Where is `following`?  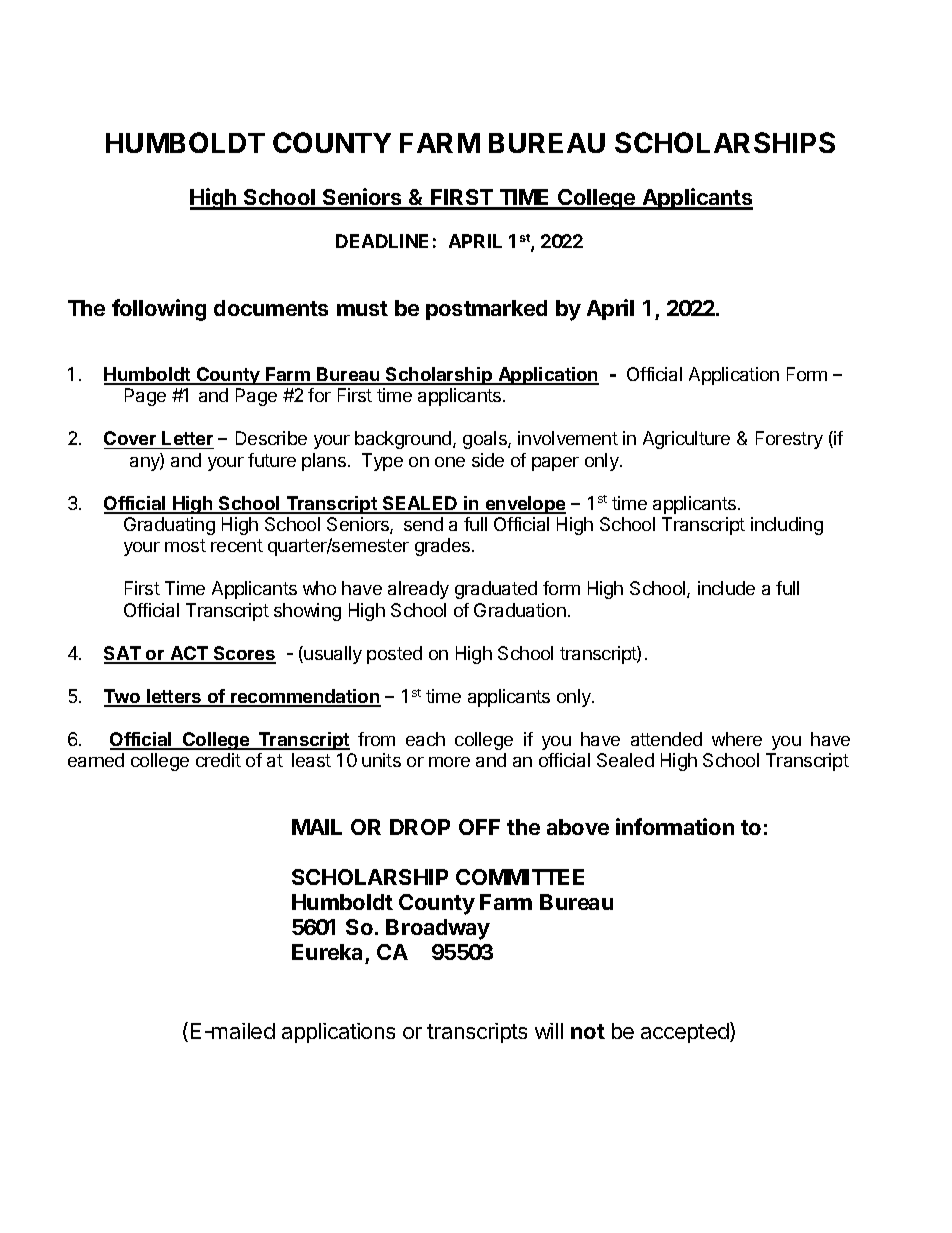
following is located at coordinates (159, 310).
